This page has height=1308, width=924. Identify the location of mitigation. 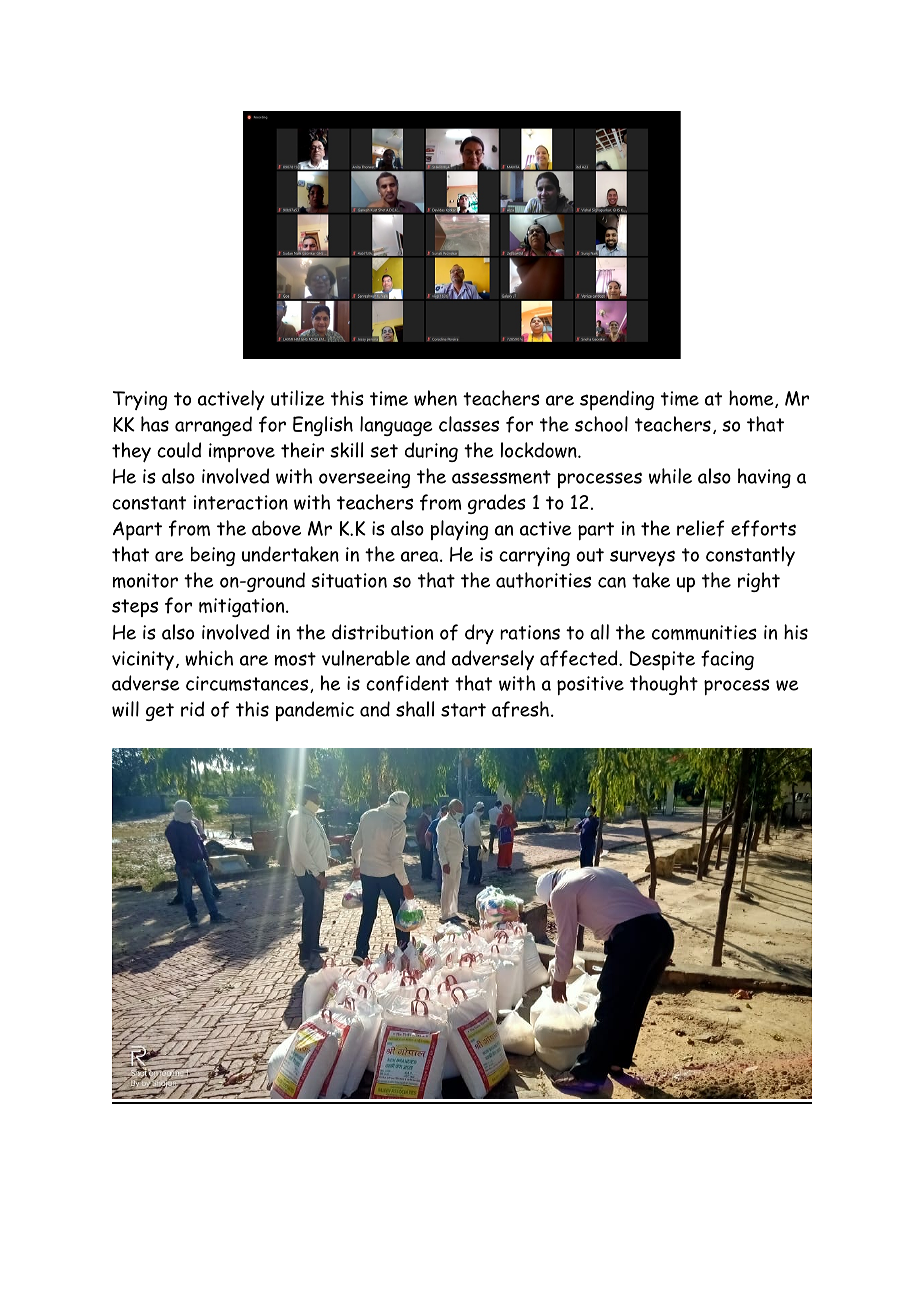
(243, 607).
